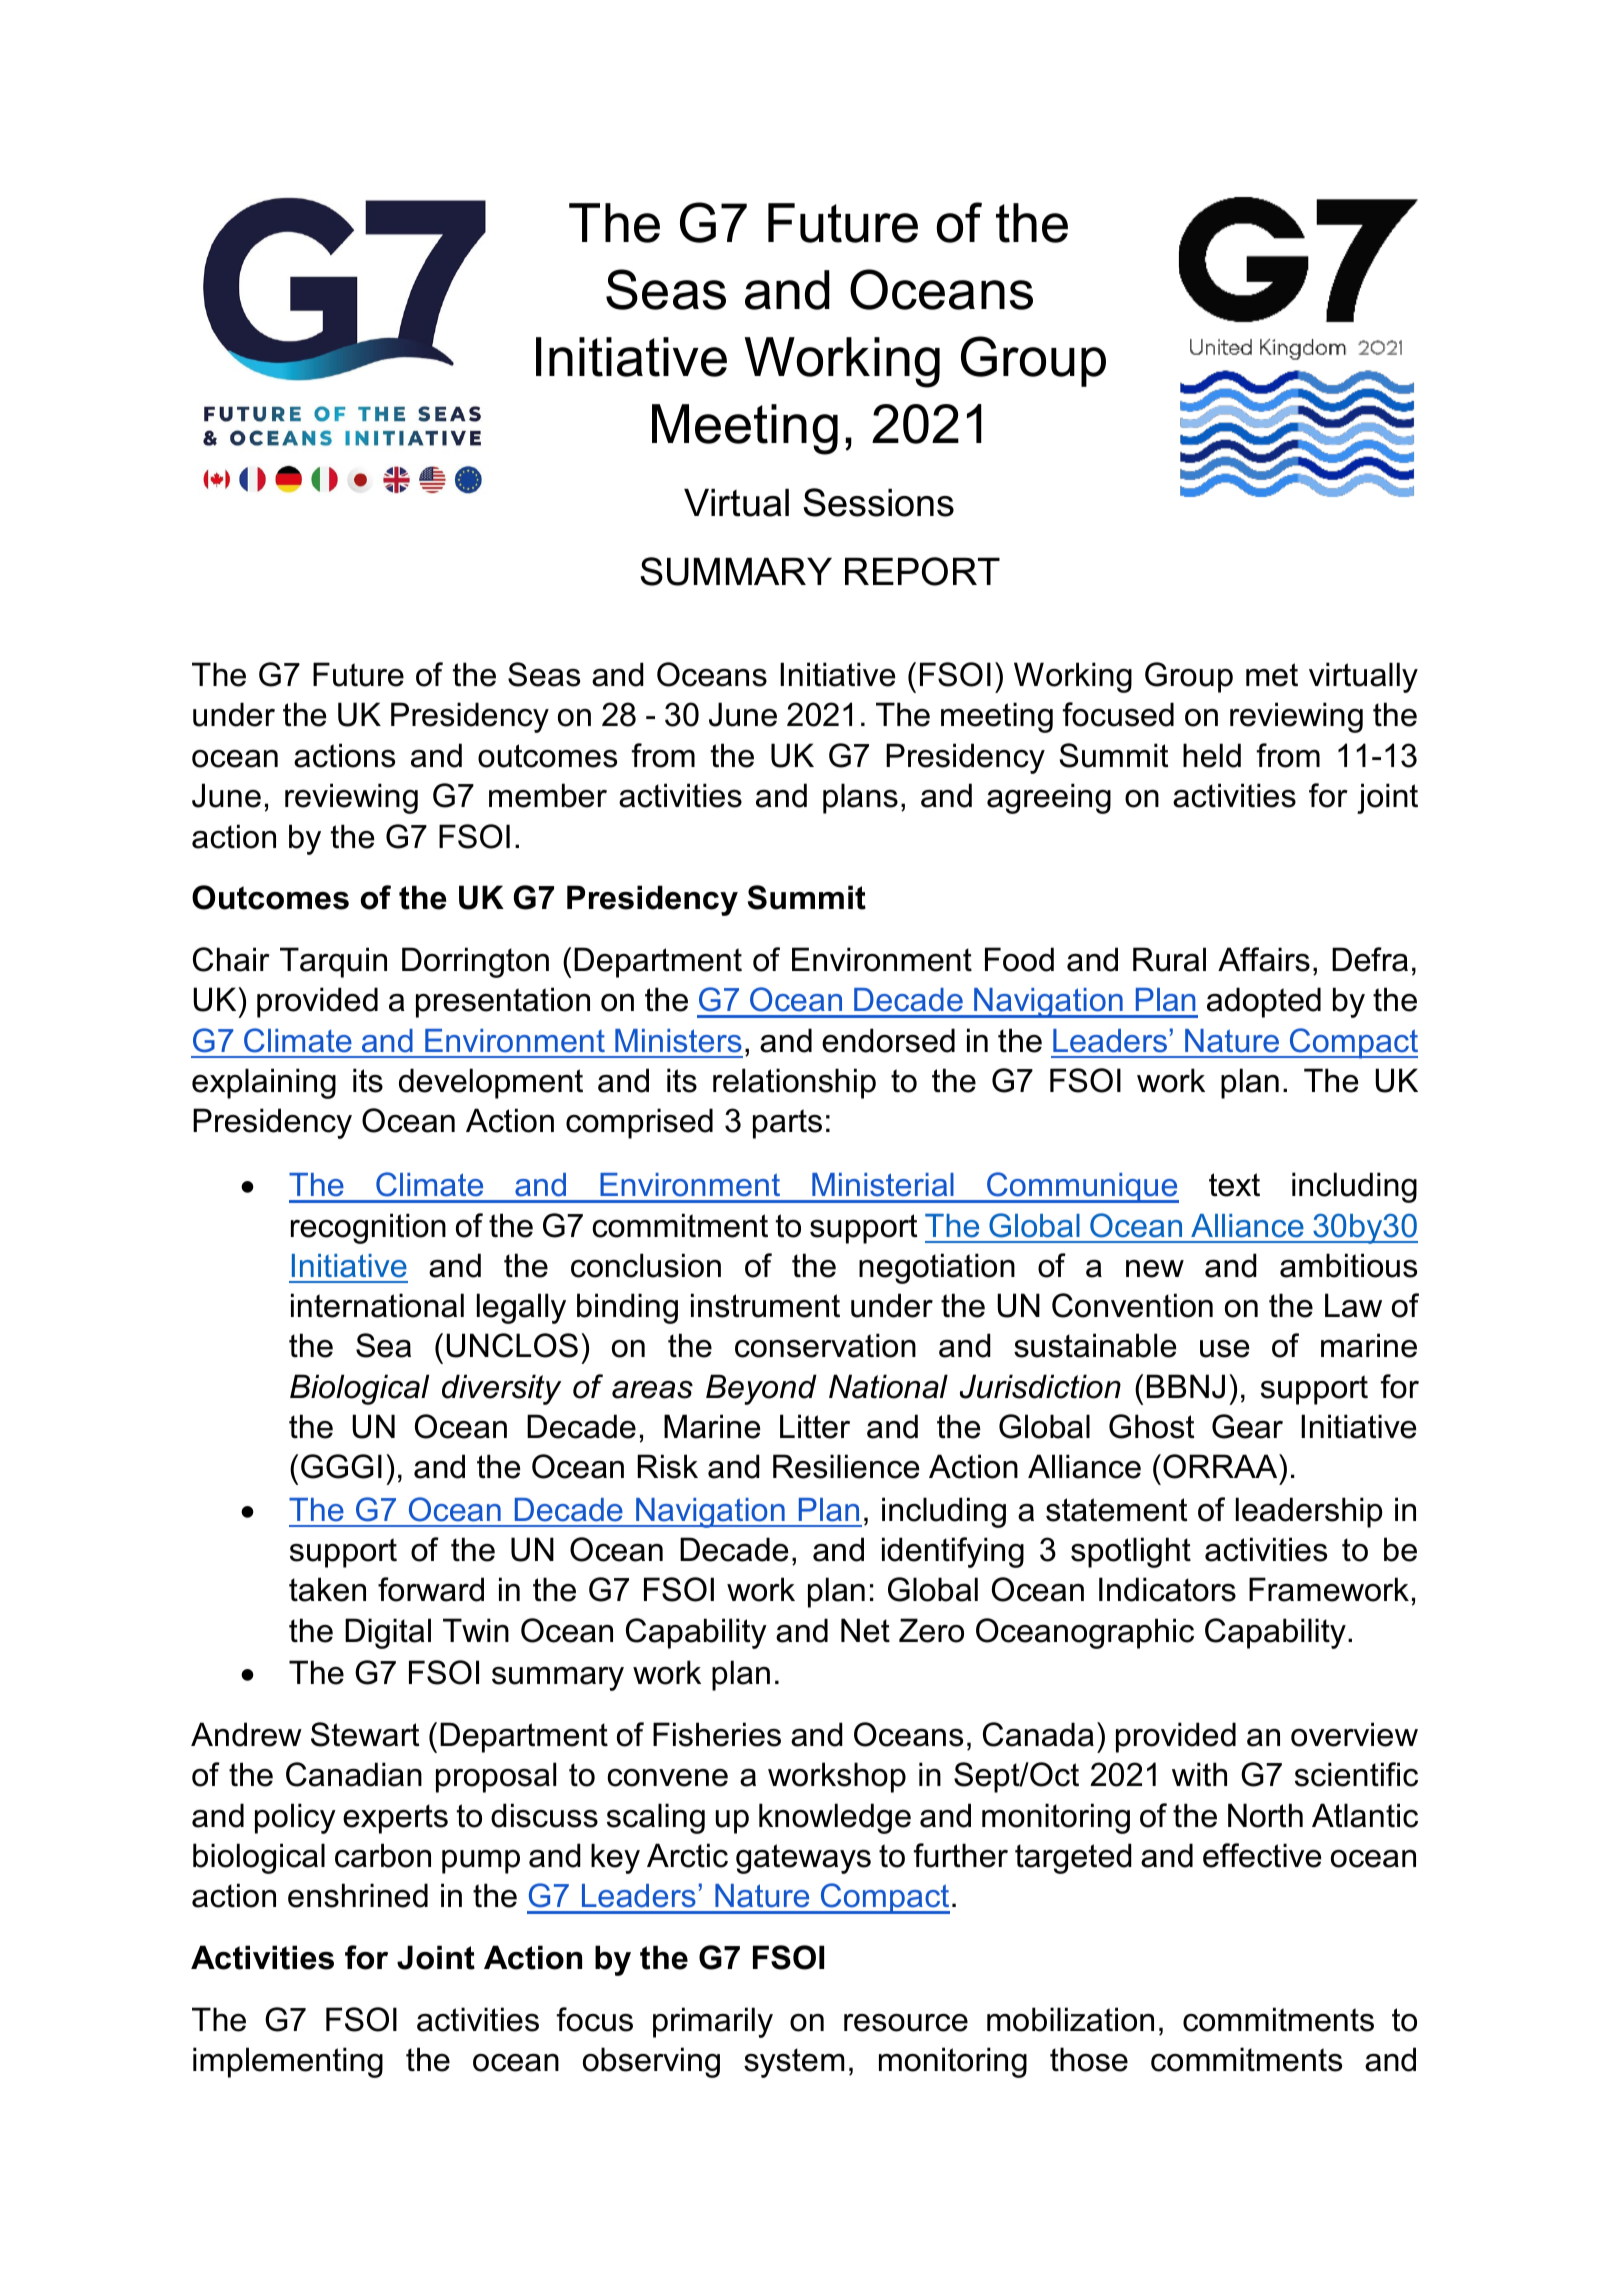 This screenshot has width=1610, height=2277. I want to click on instrument, so click(765, 1305).
